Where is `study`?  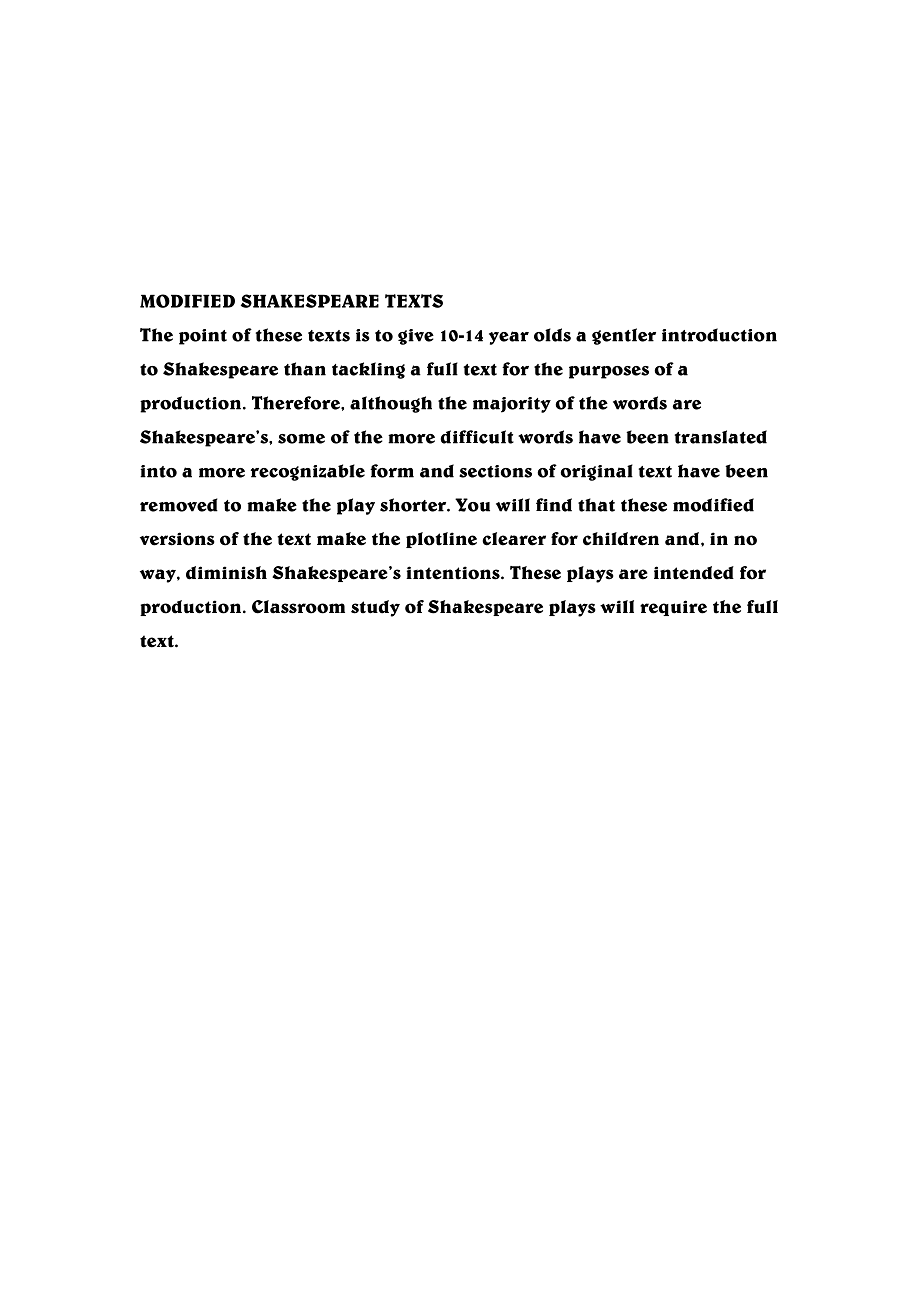 study is located at coordinates (375, 608).
